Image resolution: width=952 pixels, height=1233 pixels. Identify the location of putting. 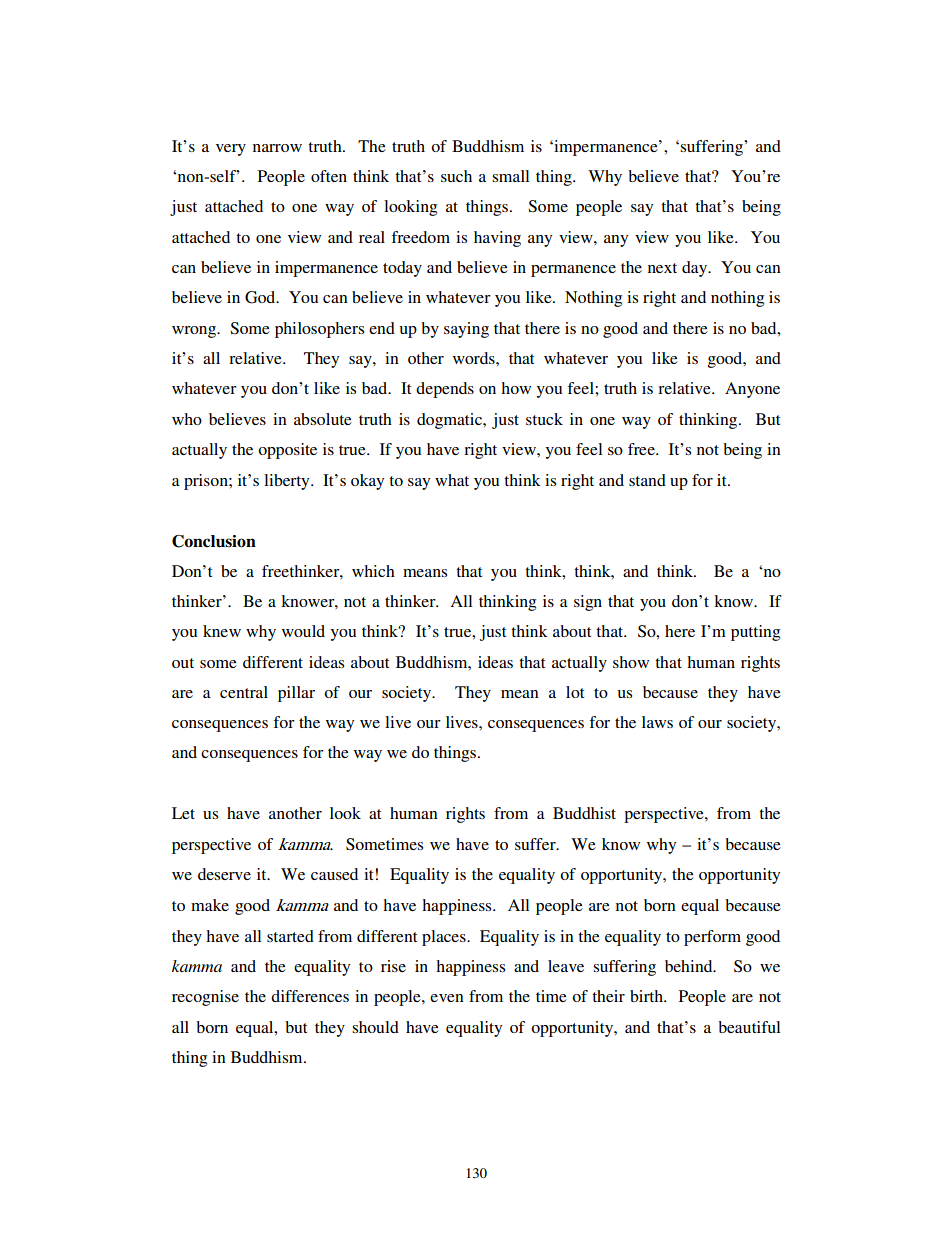
(755, 633).
